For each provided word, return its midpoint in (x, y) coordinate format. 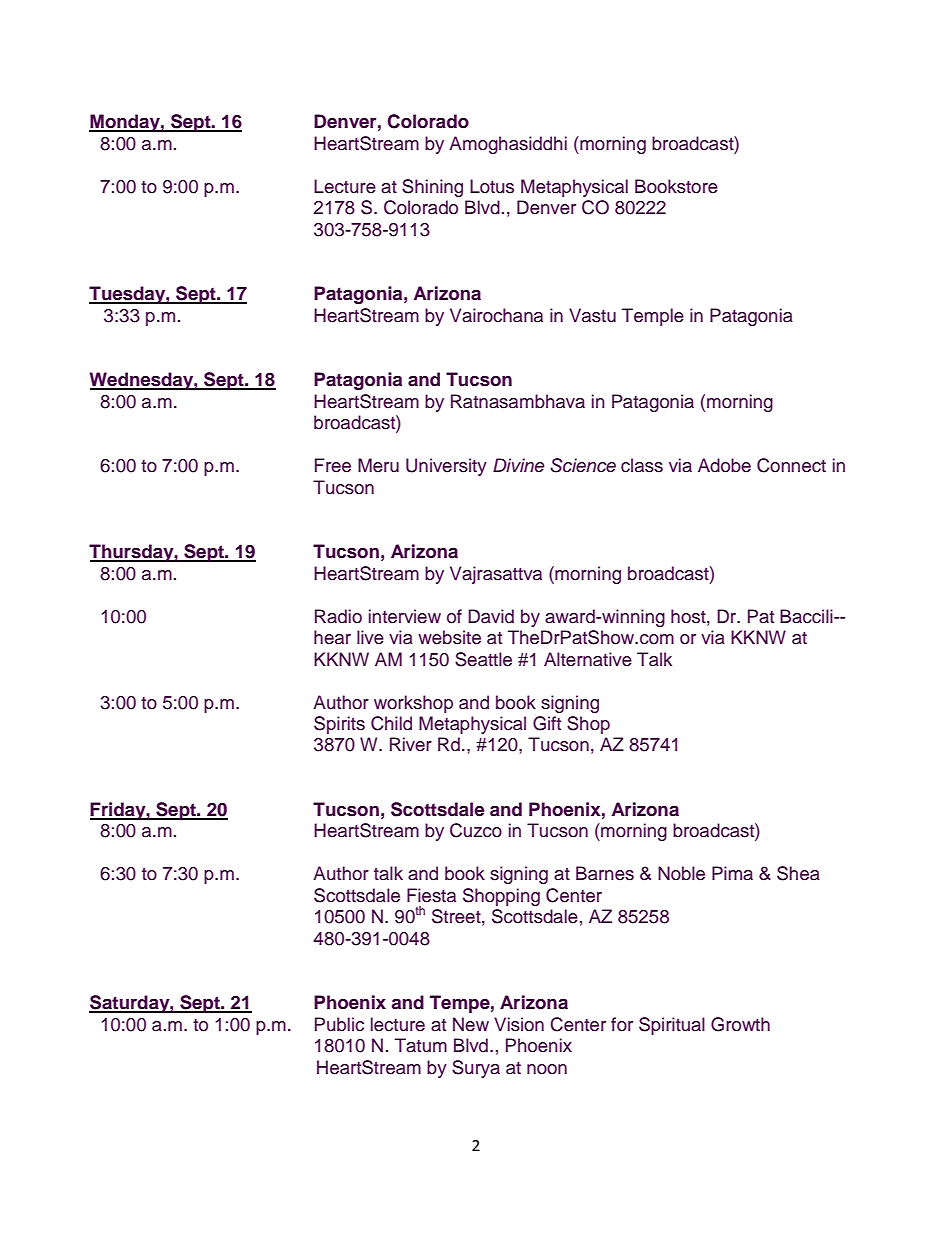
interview (405, 616)
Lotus (492, 186)
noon (547, 1069)
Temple (653, 317)
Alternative (588, 659)
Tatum (421, 1045)
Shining (432, 188)
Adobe (724, 465)
